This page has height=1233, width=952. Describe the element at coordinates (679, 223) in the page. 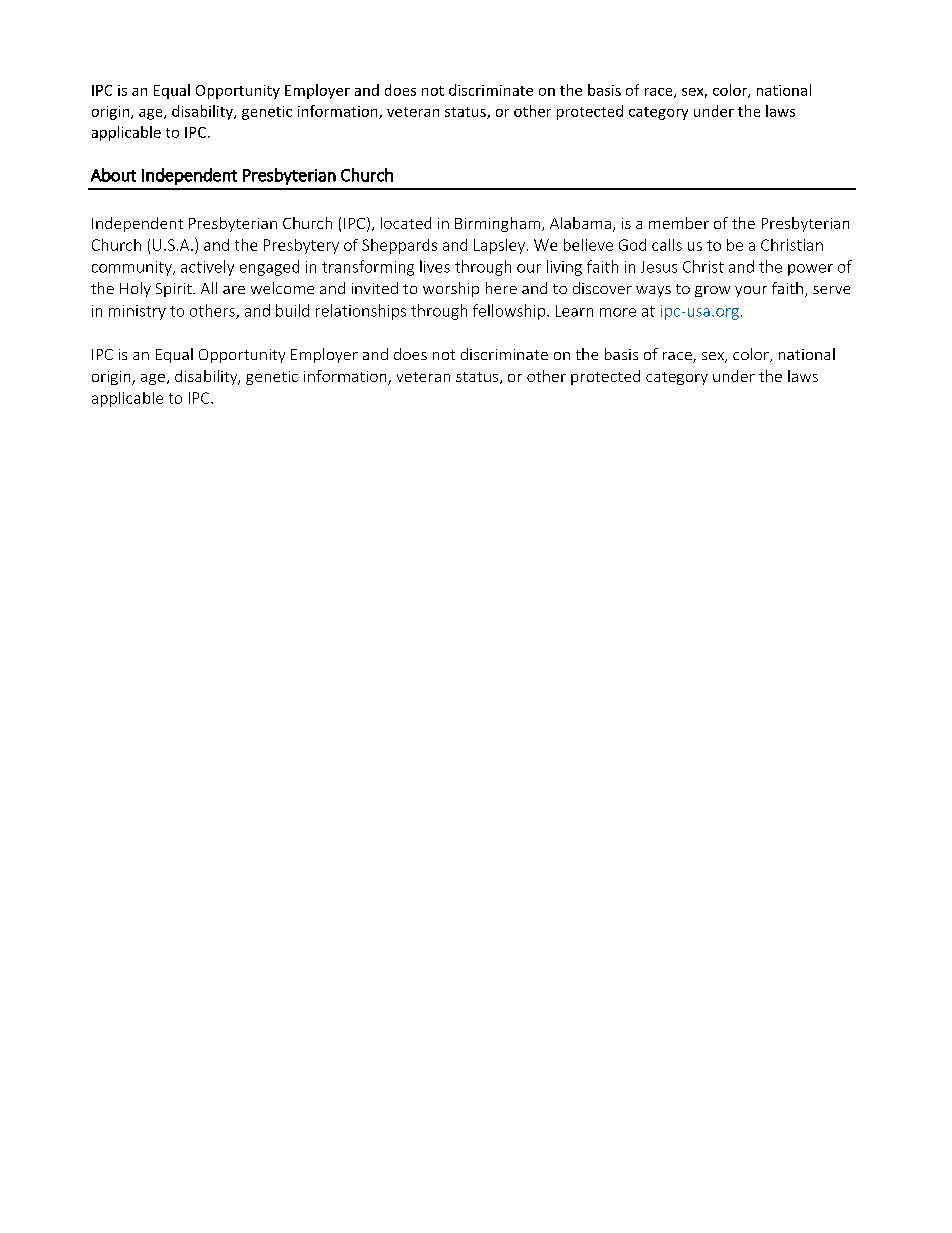

I see `member` at that location.
